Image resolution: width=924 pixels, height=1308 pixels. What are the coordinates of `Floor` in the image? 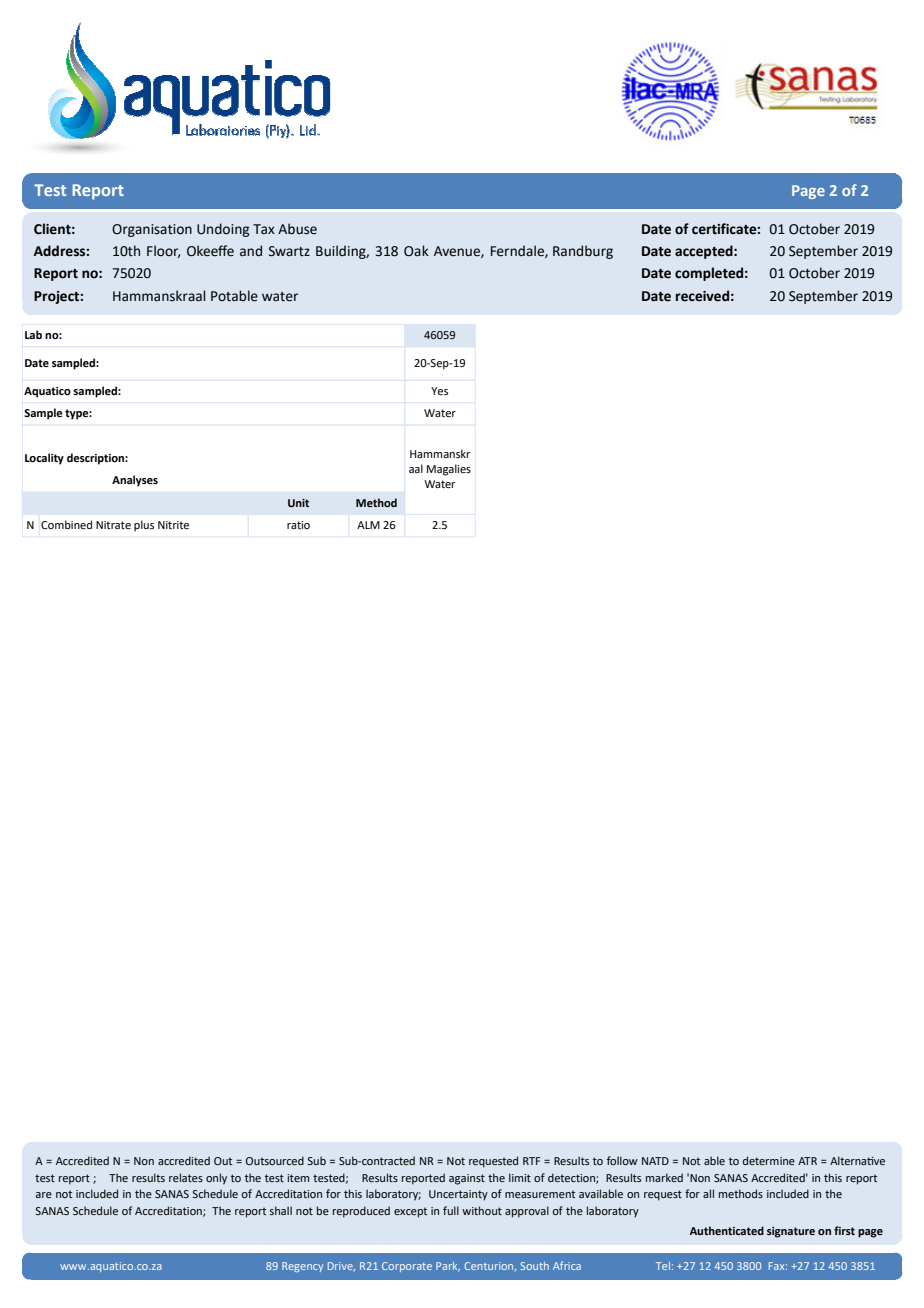 It's located at (163, 251).
